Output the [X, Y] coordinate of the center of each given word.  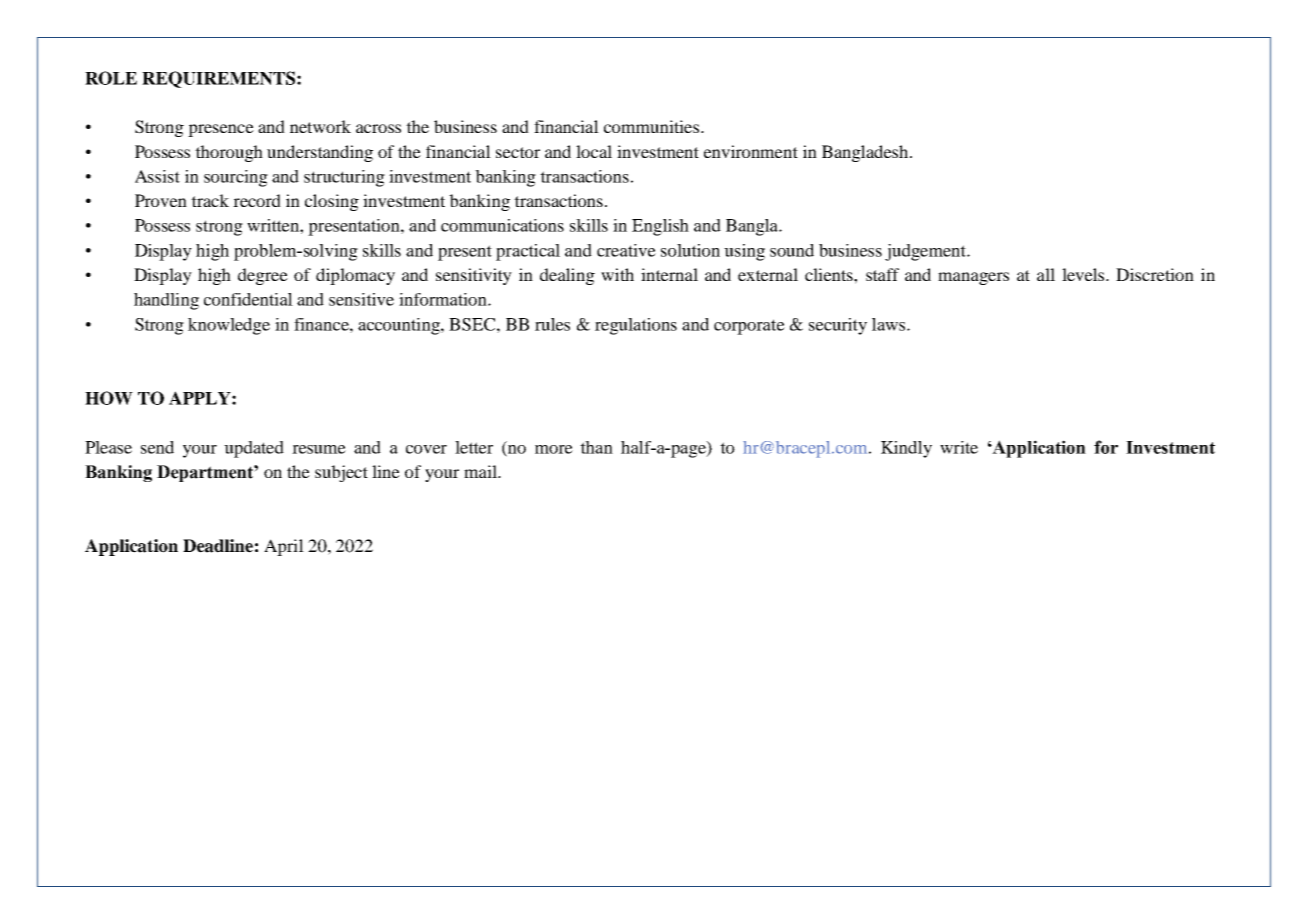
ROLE [111, 78]
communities [653, 126]
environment [751, 151]
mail [481, 471]
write [959, 447]
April [284, 547]
